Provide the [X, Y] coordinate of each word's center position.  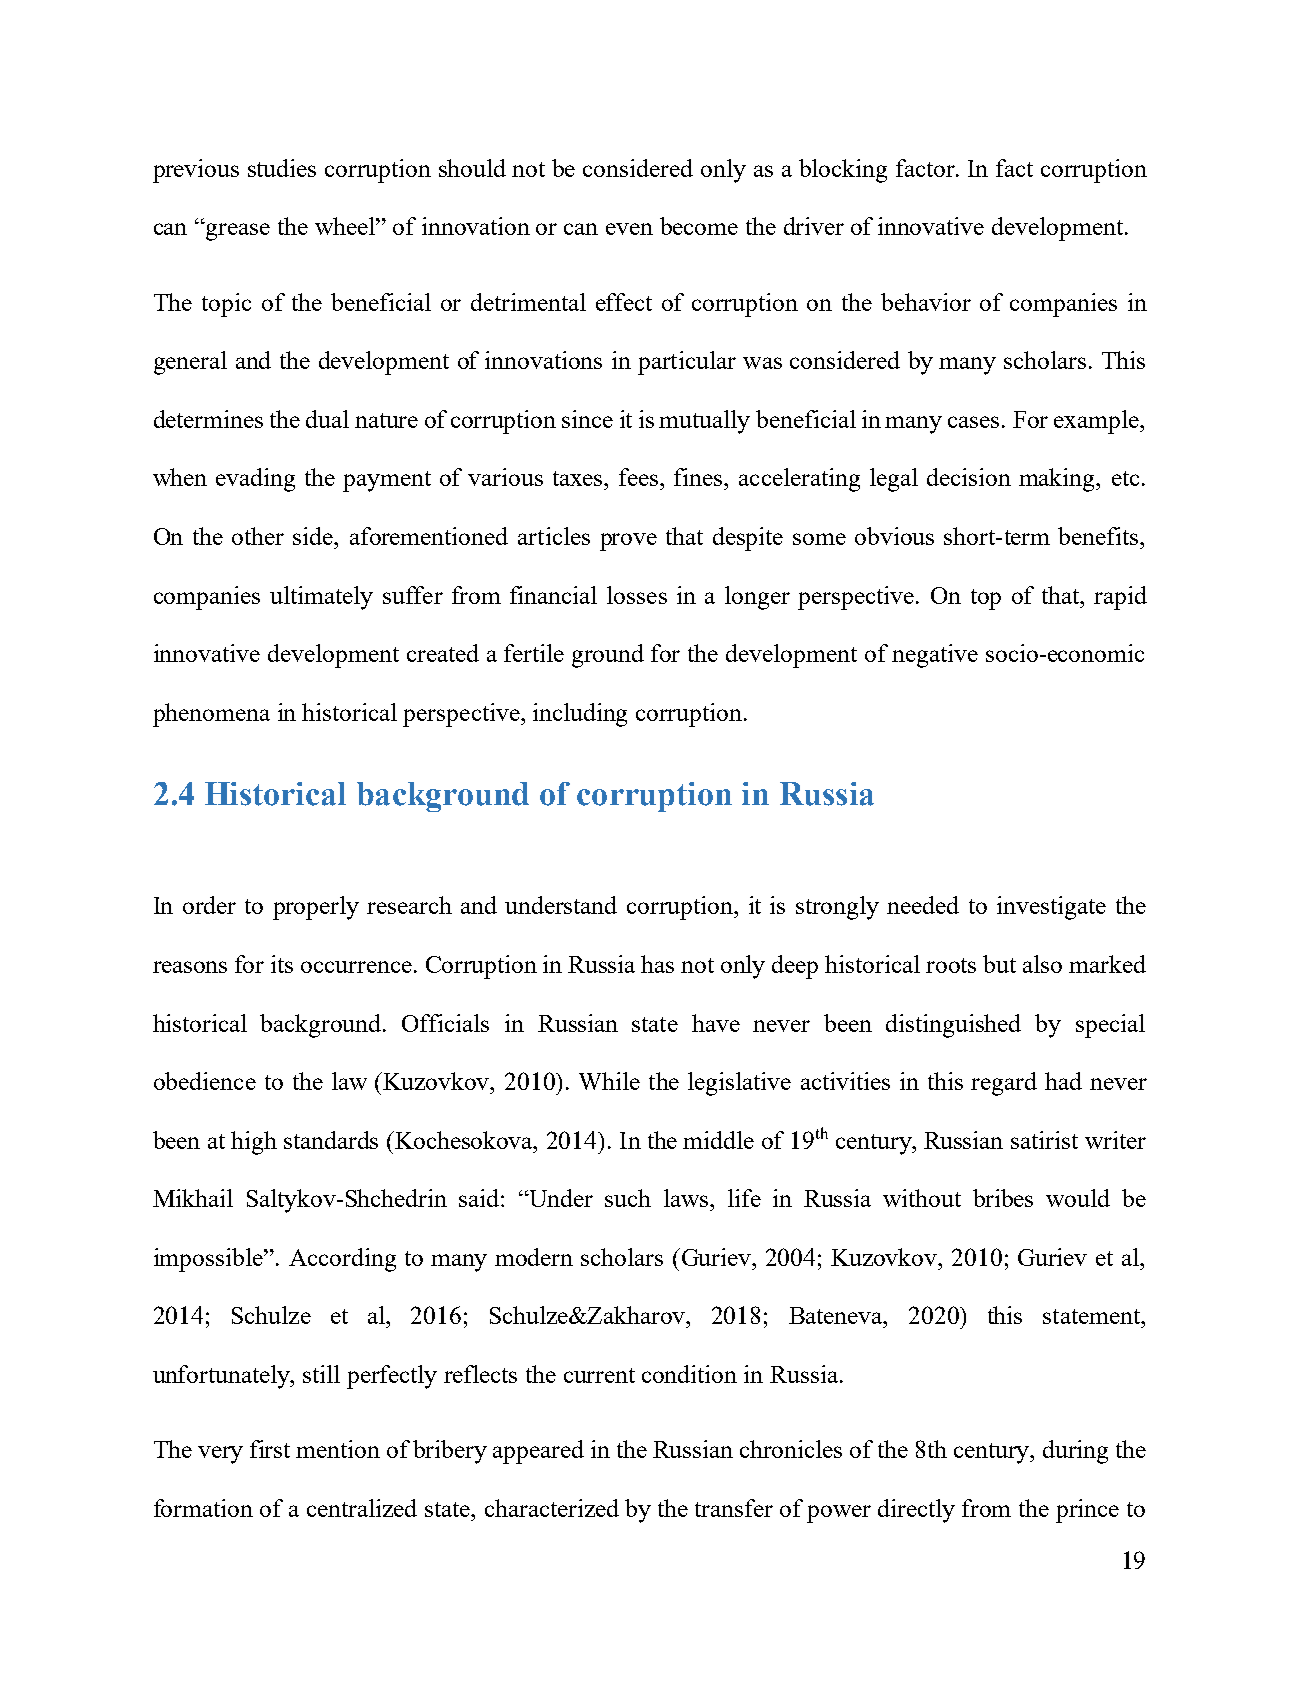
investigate [1051, 908]
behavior [926, 302]
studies [282, 168]
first [270, 1449]
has [657, 964]
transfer [734, 1508]
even [629, 229]
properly [316, 908]
